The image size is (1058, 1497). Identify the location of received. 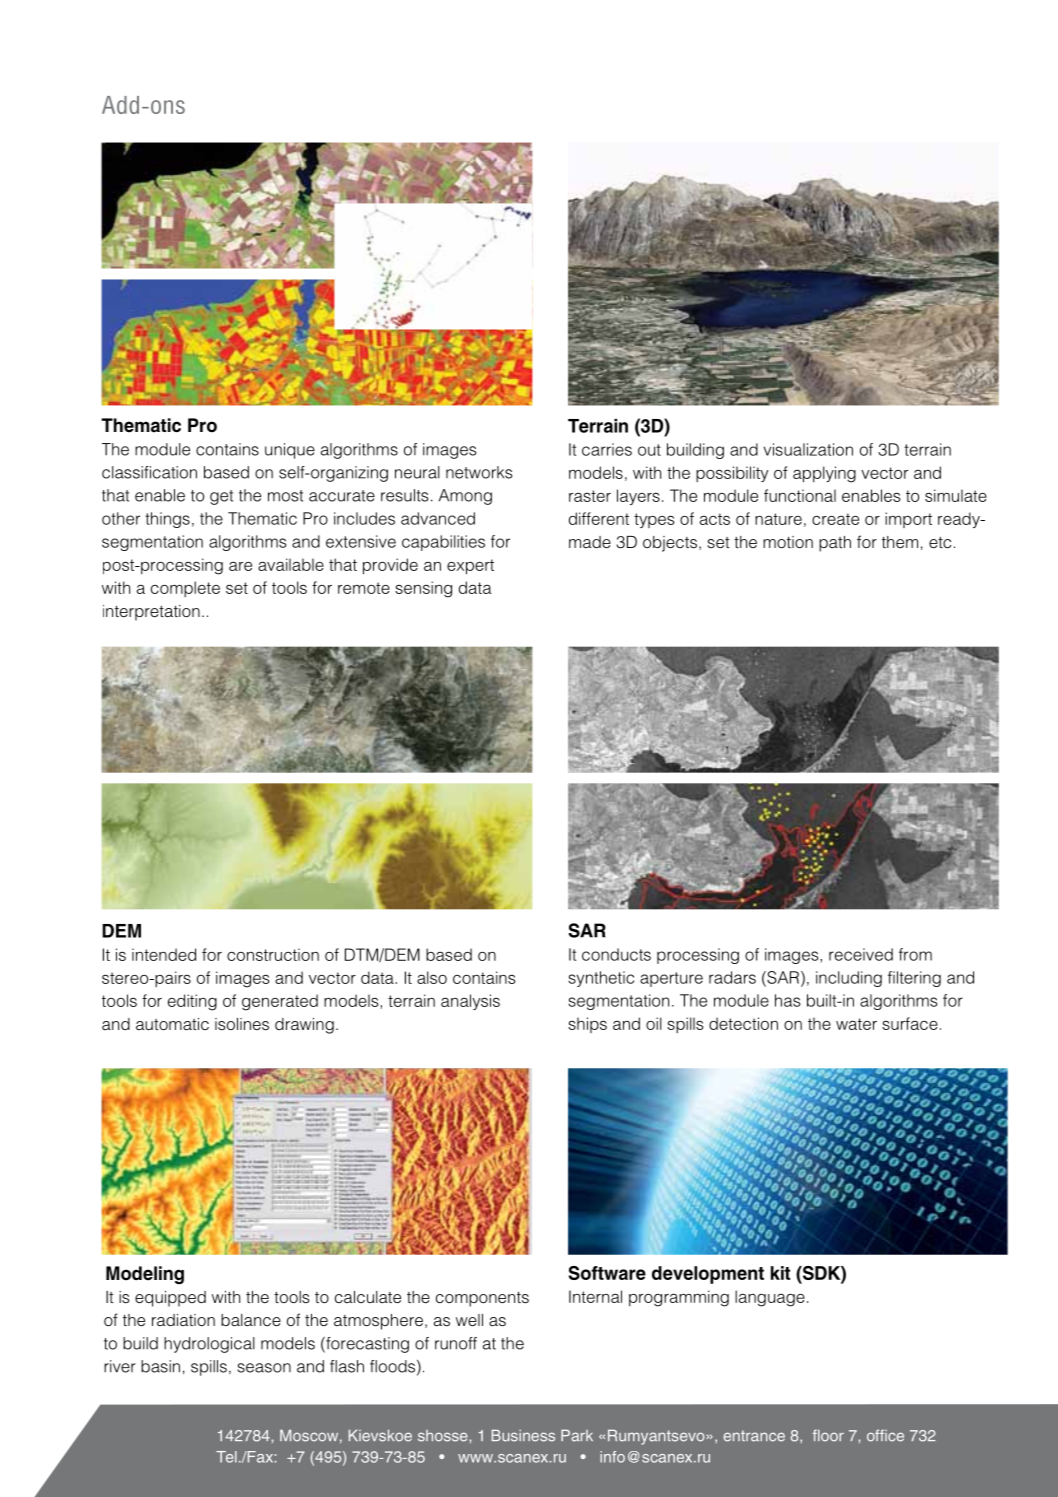
(861, 954).
